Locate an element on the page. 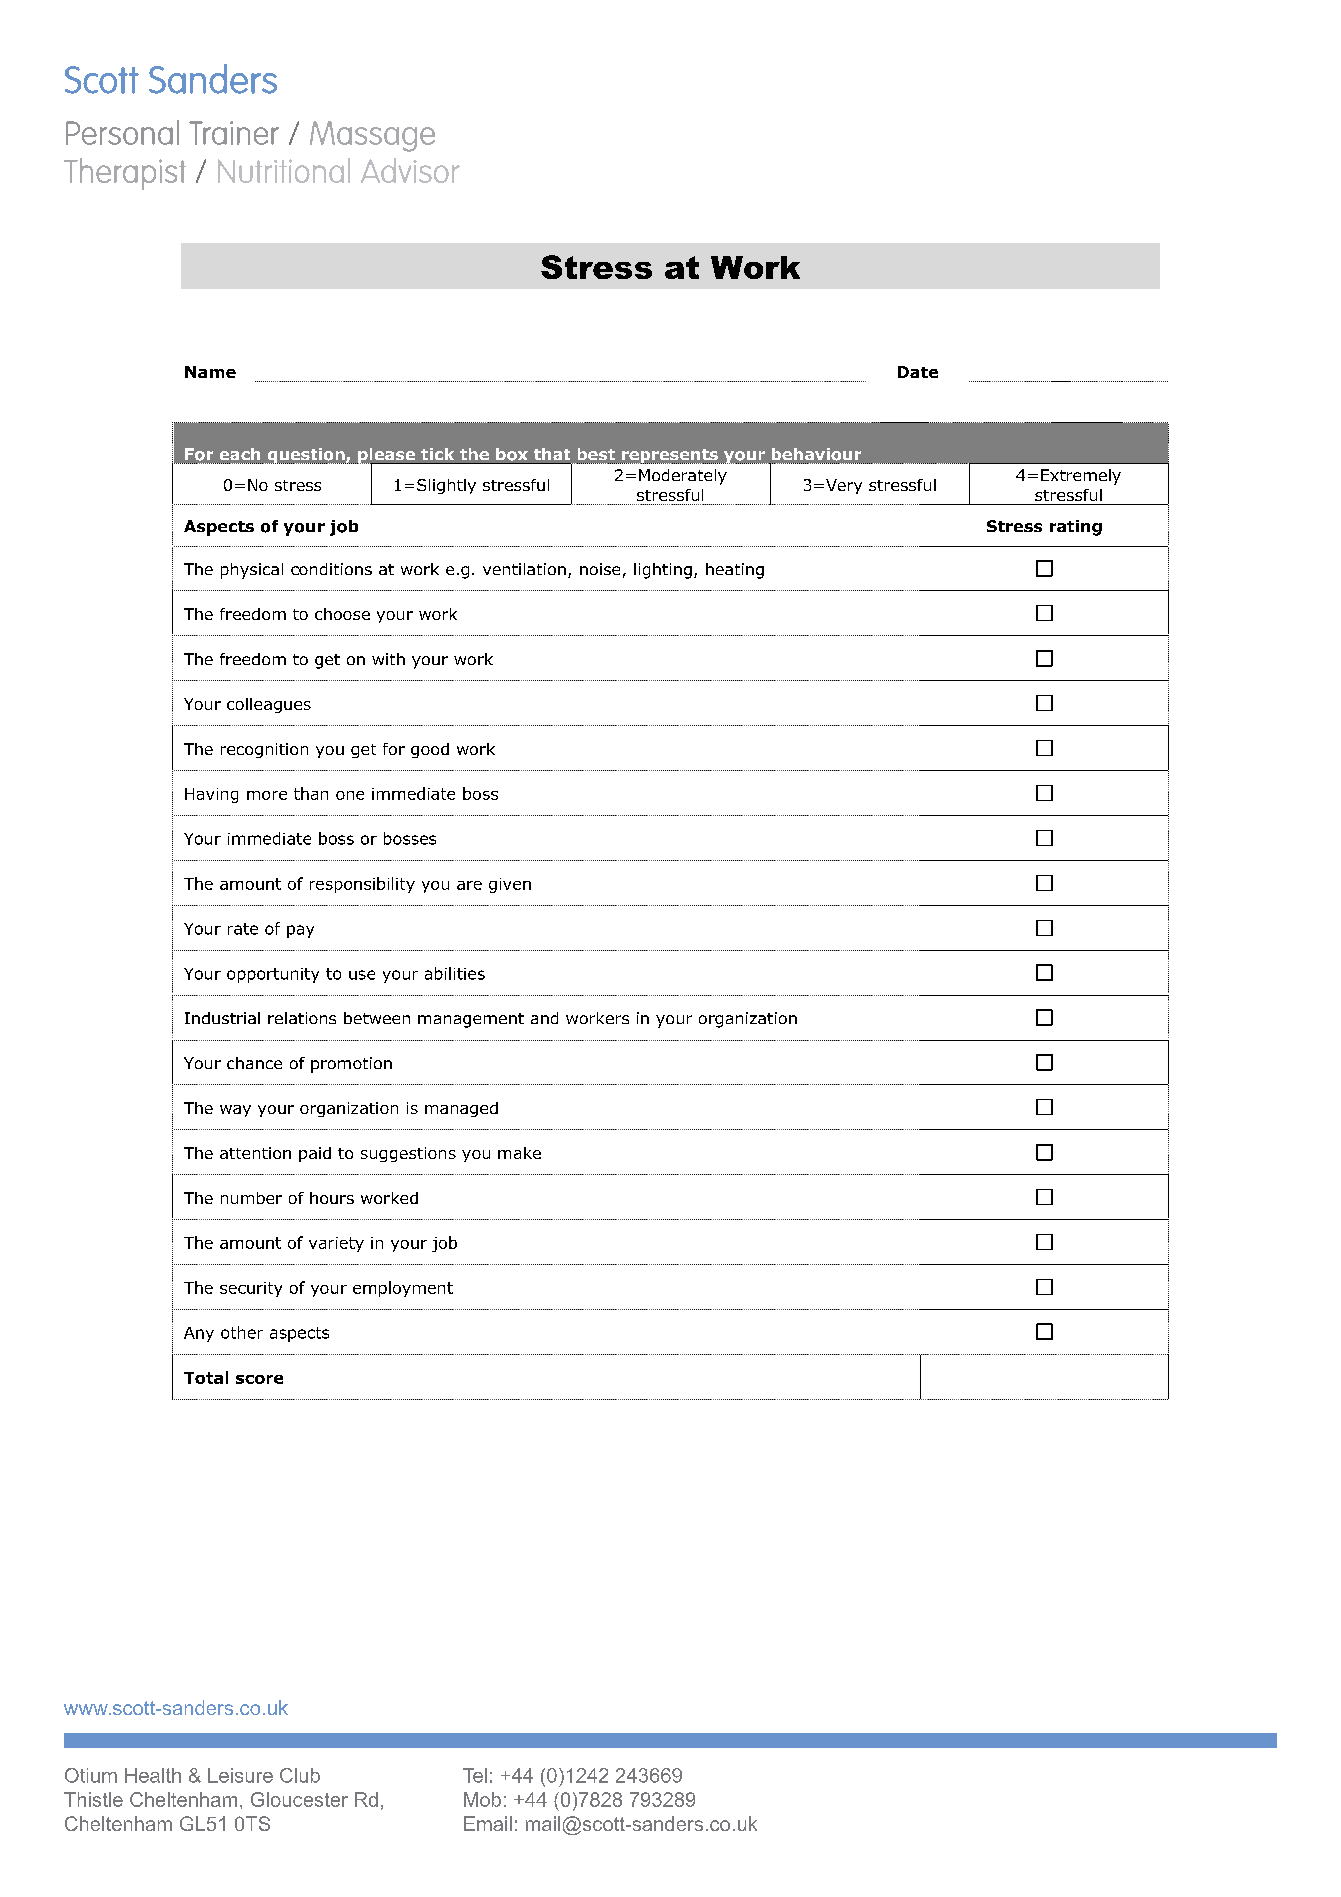  chance is located at coordinates (254, 1063).
